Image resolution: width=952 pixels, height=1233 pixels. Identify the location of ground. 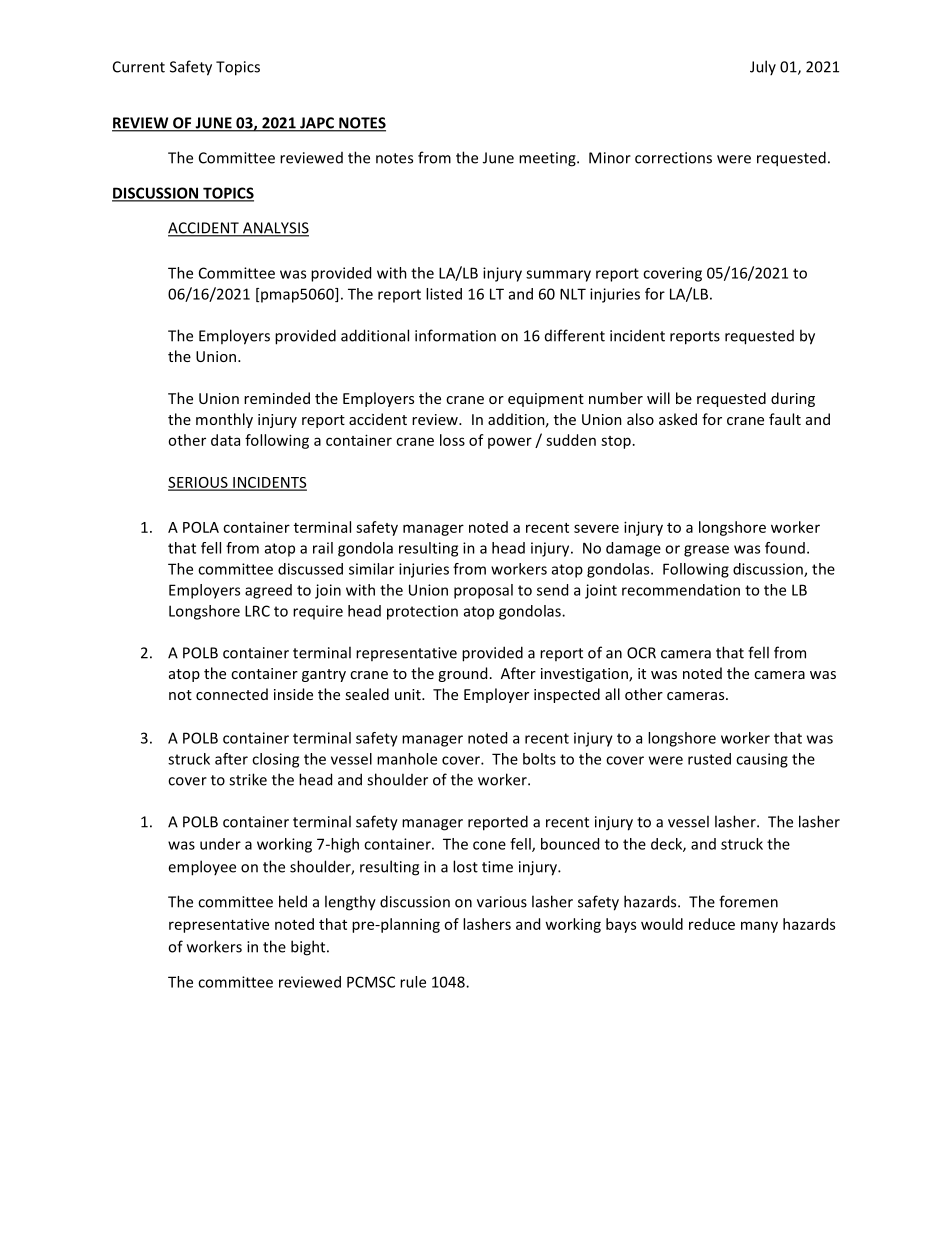
(462, 674).
